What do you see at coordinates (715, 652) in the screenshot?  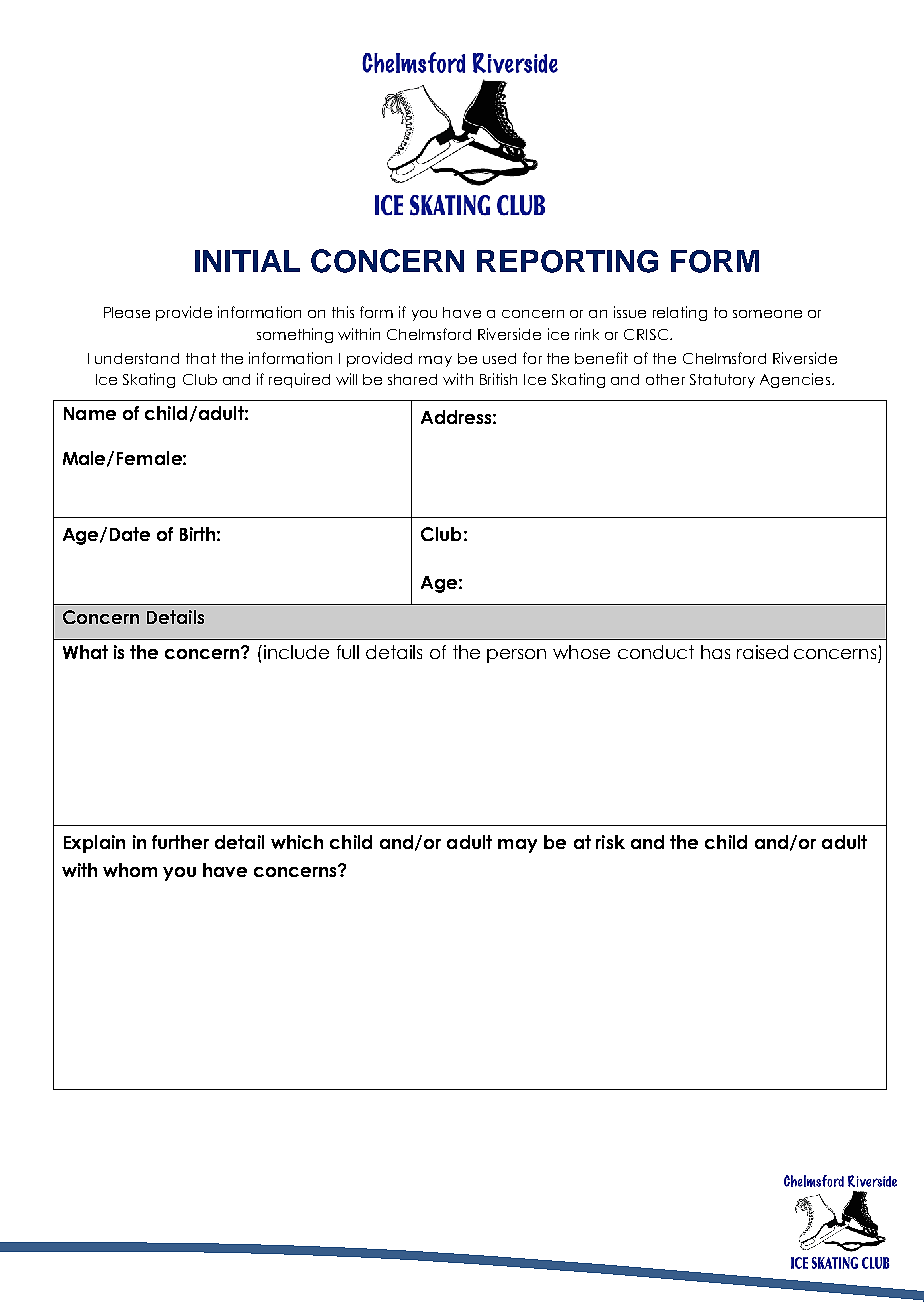 I see `has` at bounding box center [715, 652].
